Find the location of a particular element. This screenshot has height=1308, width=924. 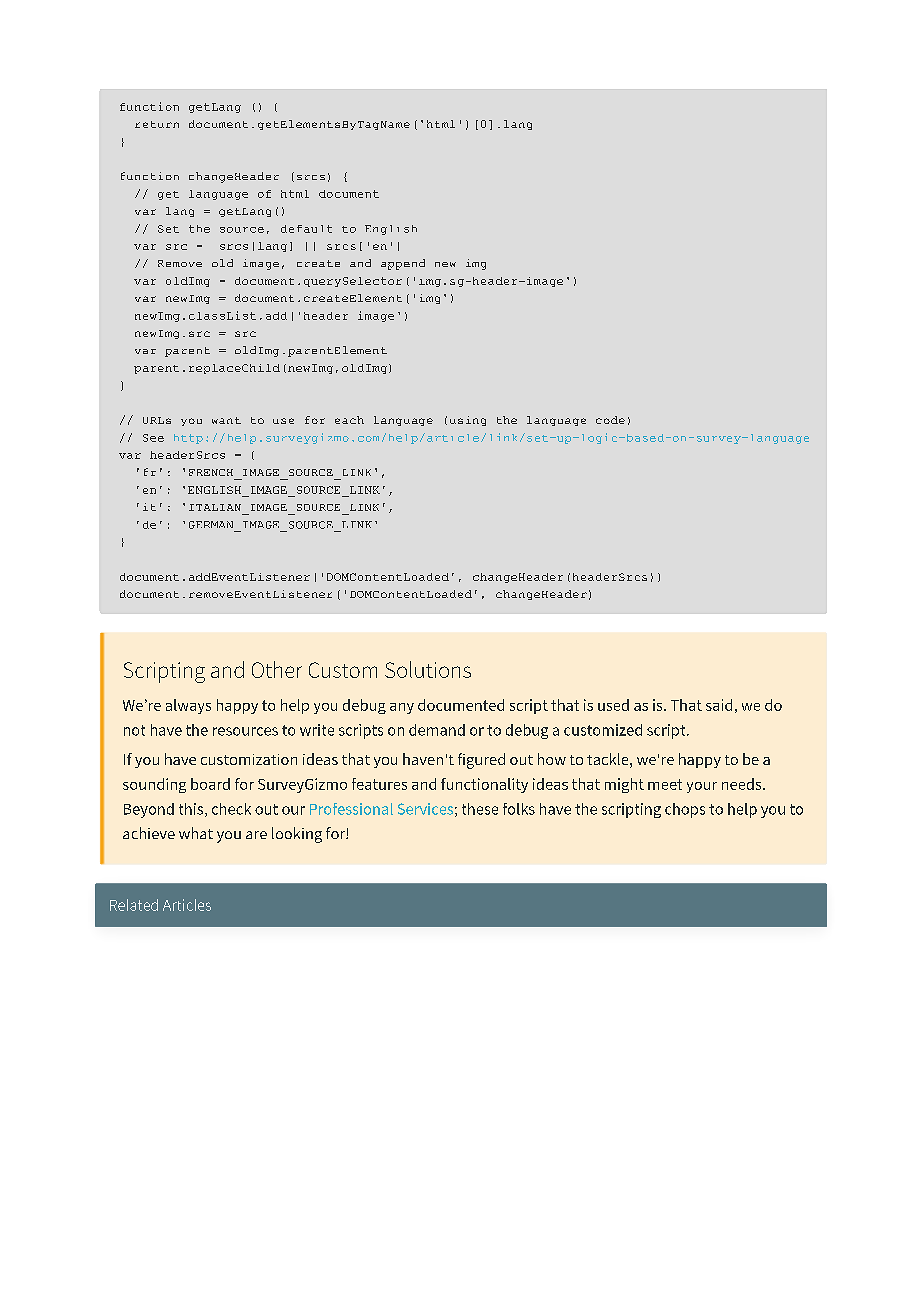

any is located at coordinates (402, 708).
